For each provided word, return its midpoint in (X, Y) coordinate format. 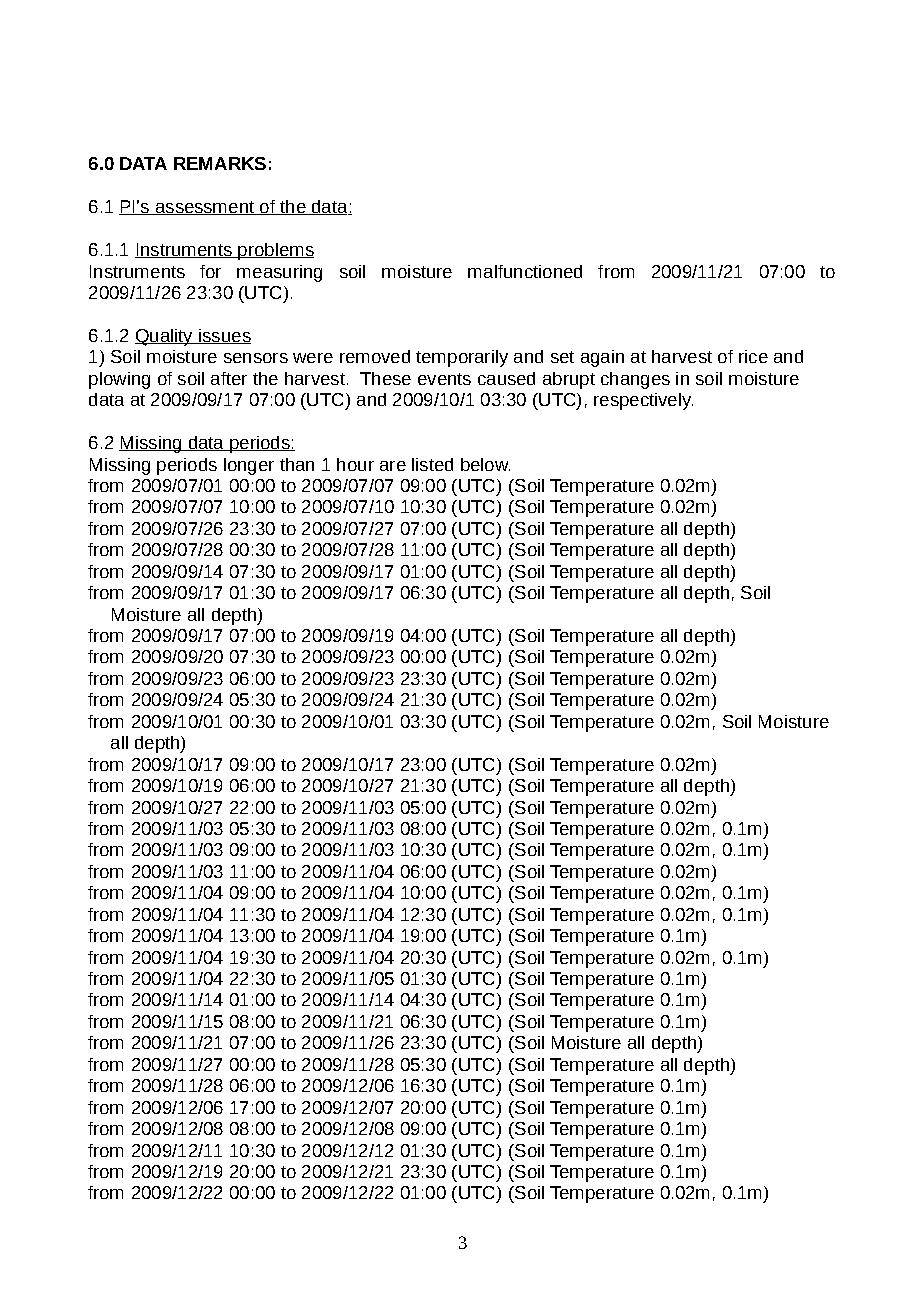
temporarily (462, 358)
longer (249, 466)
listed (432, 464)
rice (753, 356)
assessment (205, 208)
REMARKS (220, 163)
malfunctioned (525, 271)
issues (224, 336)
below (485, 464)
